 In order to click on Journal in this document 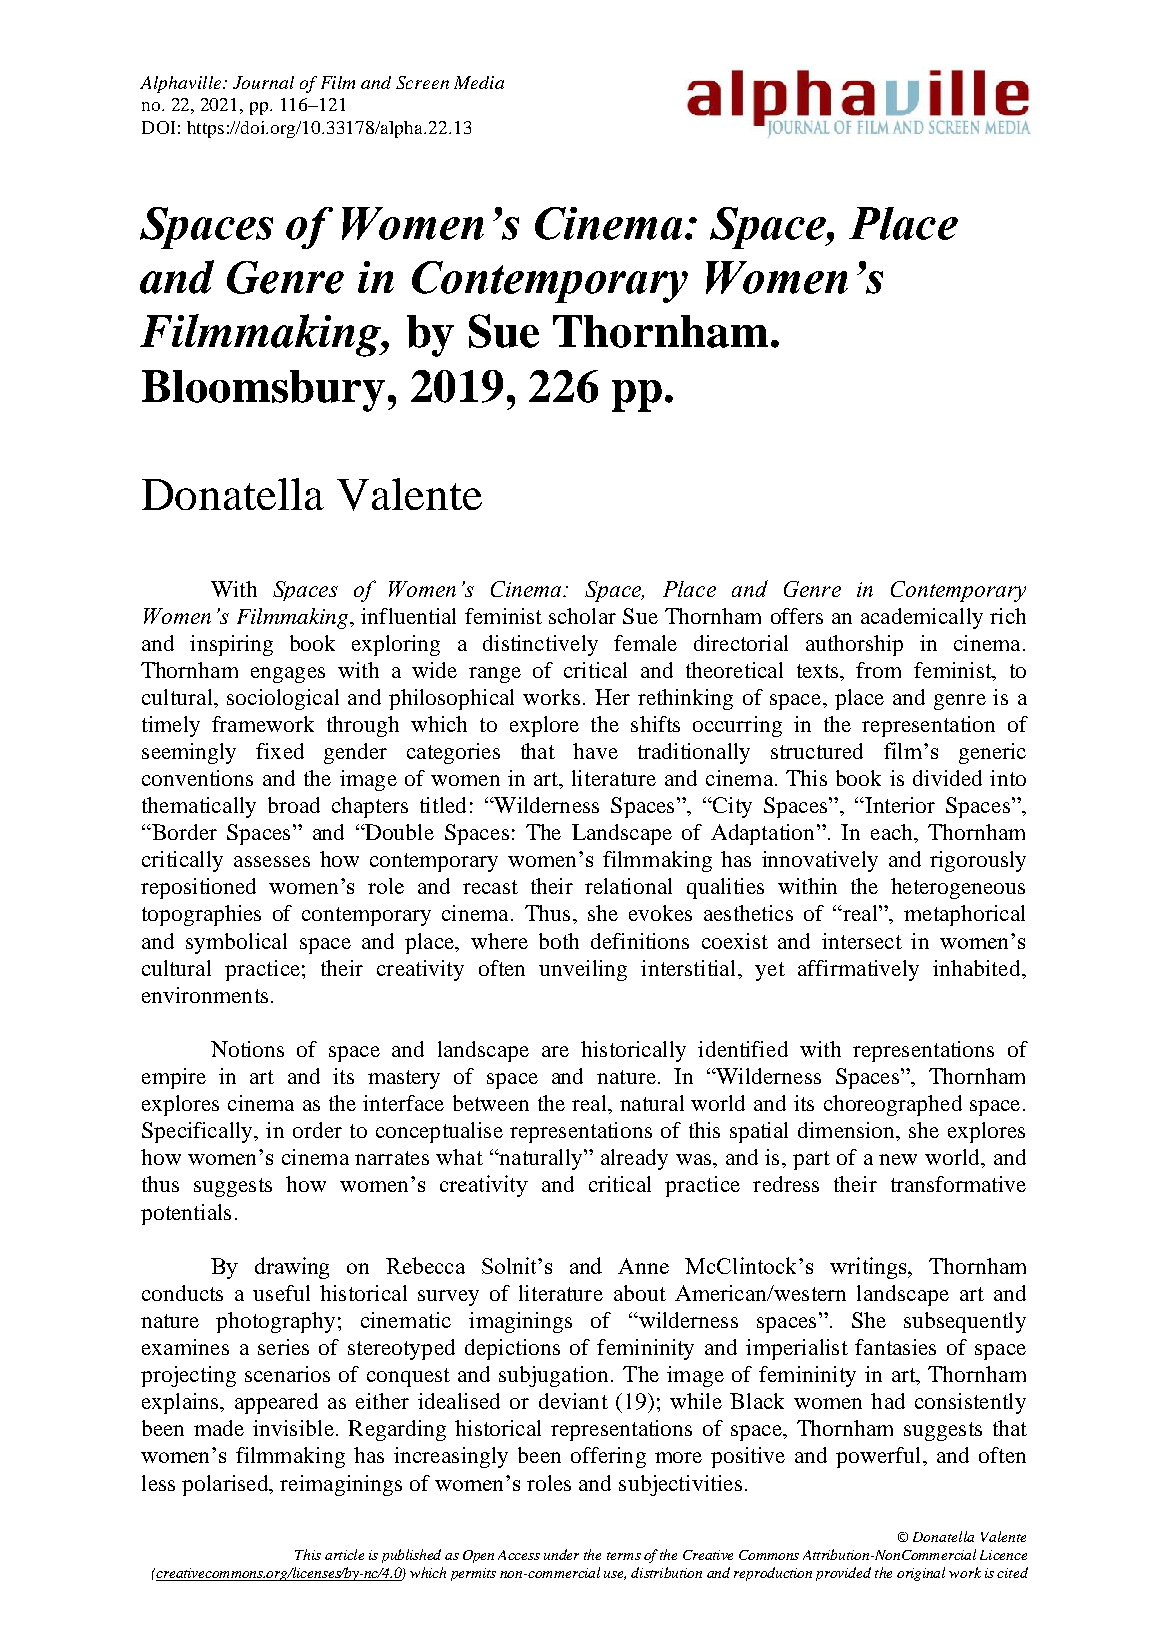, I will do `click(263, 82)`.
